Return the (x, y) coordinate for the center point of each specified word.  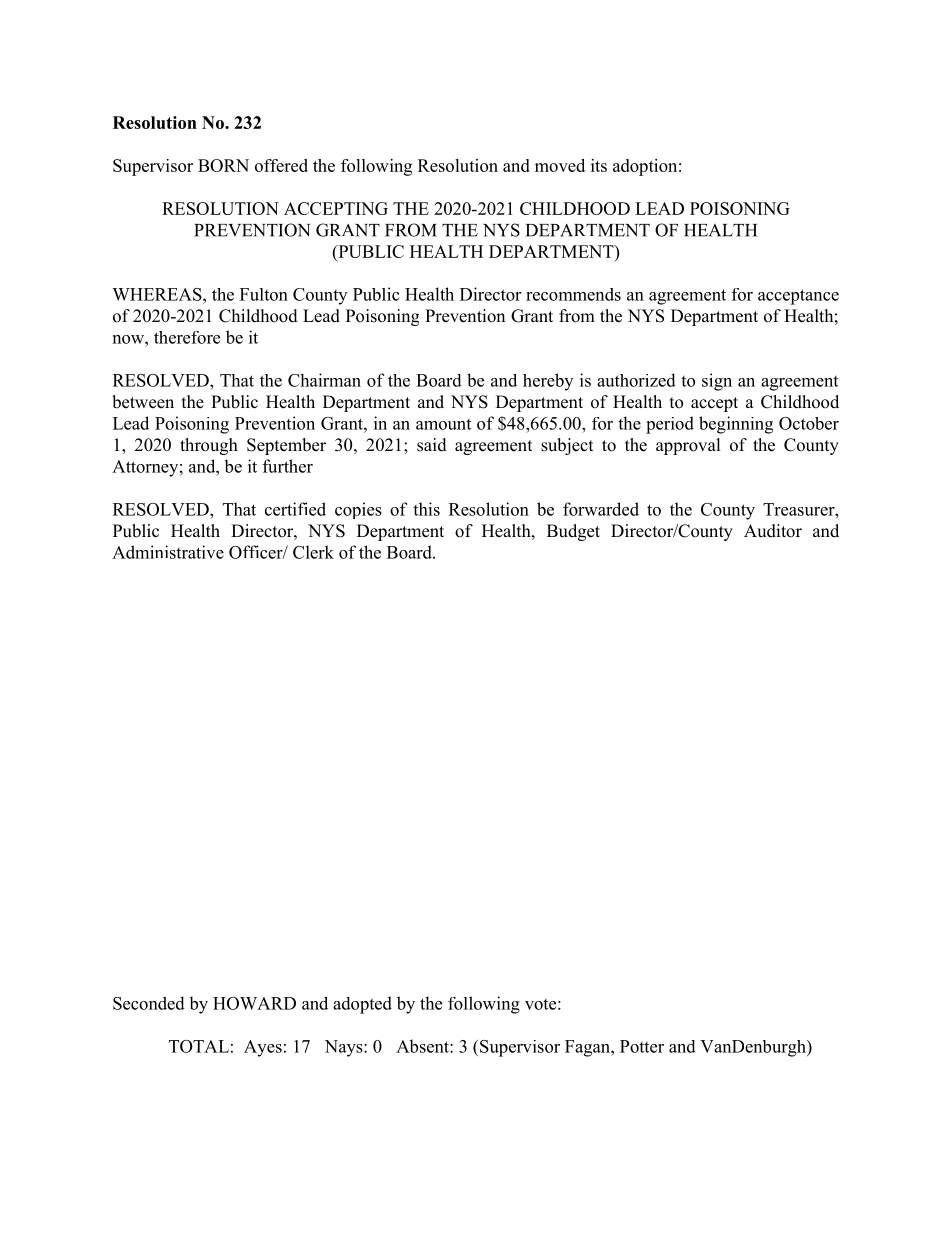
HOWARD (254, 1003)
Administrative (168, 552)
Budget (573, 532)
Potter (642, 1046)
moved (560, 165)
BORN (223, 165)
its (599, 165)
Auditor (773, 531)
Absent (423, 1046)
